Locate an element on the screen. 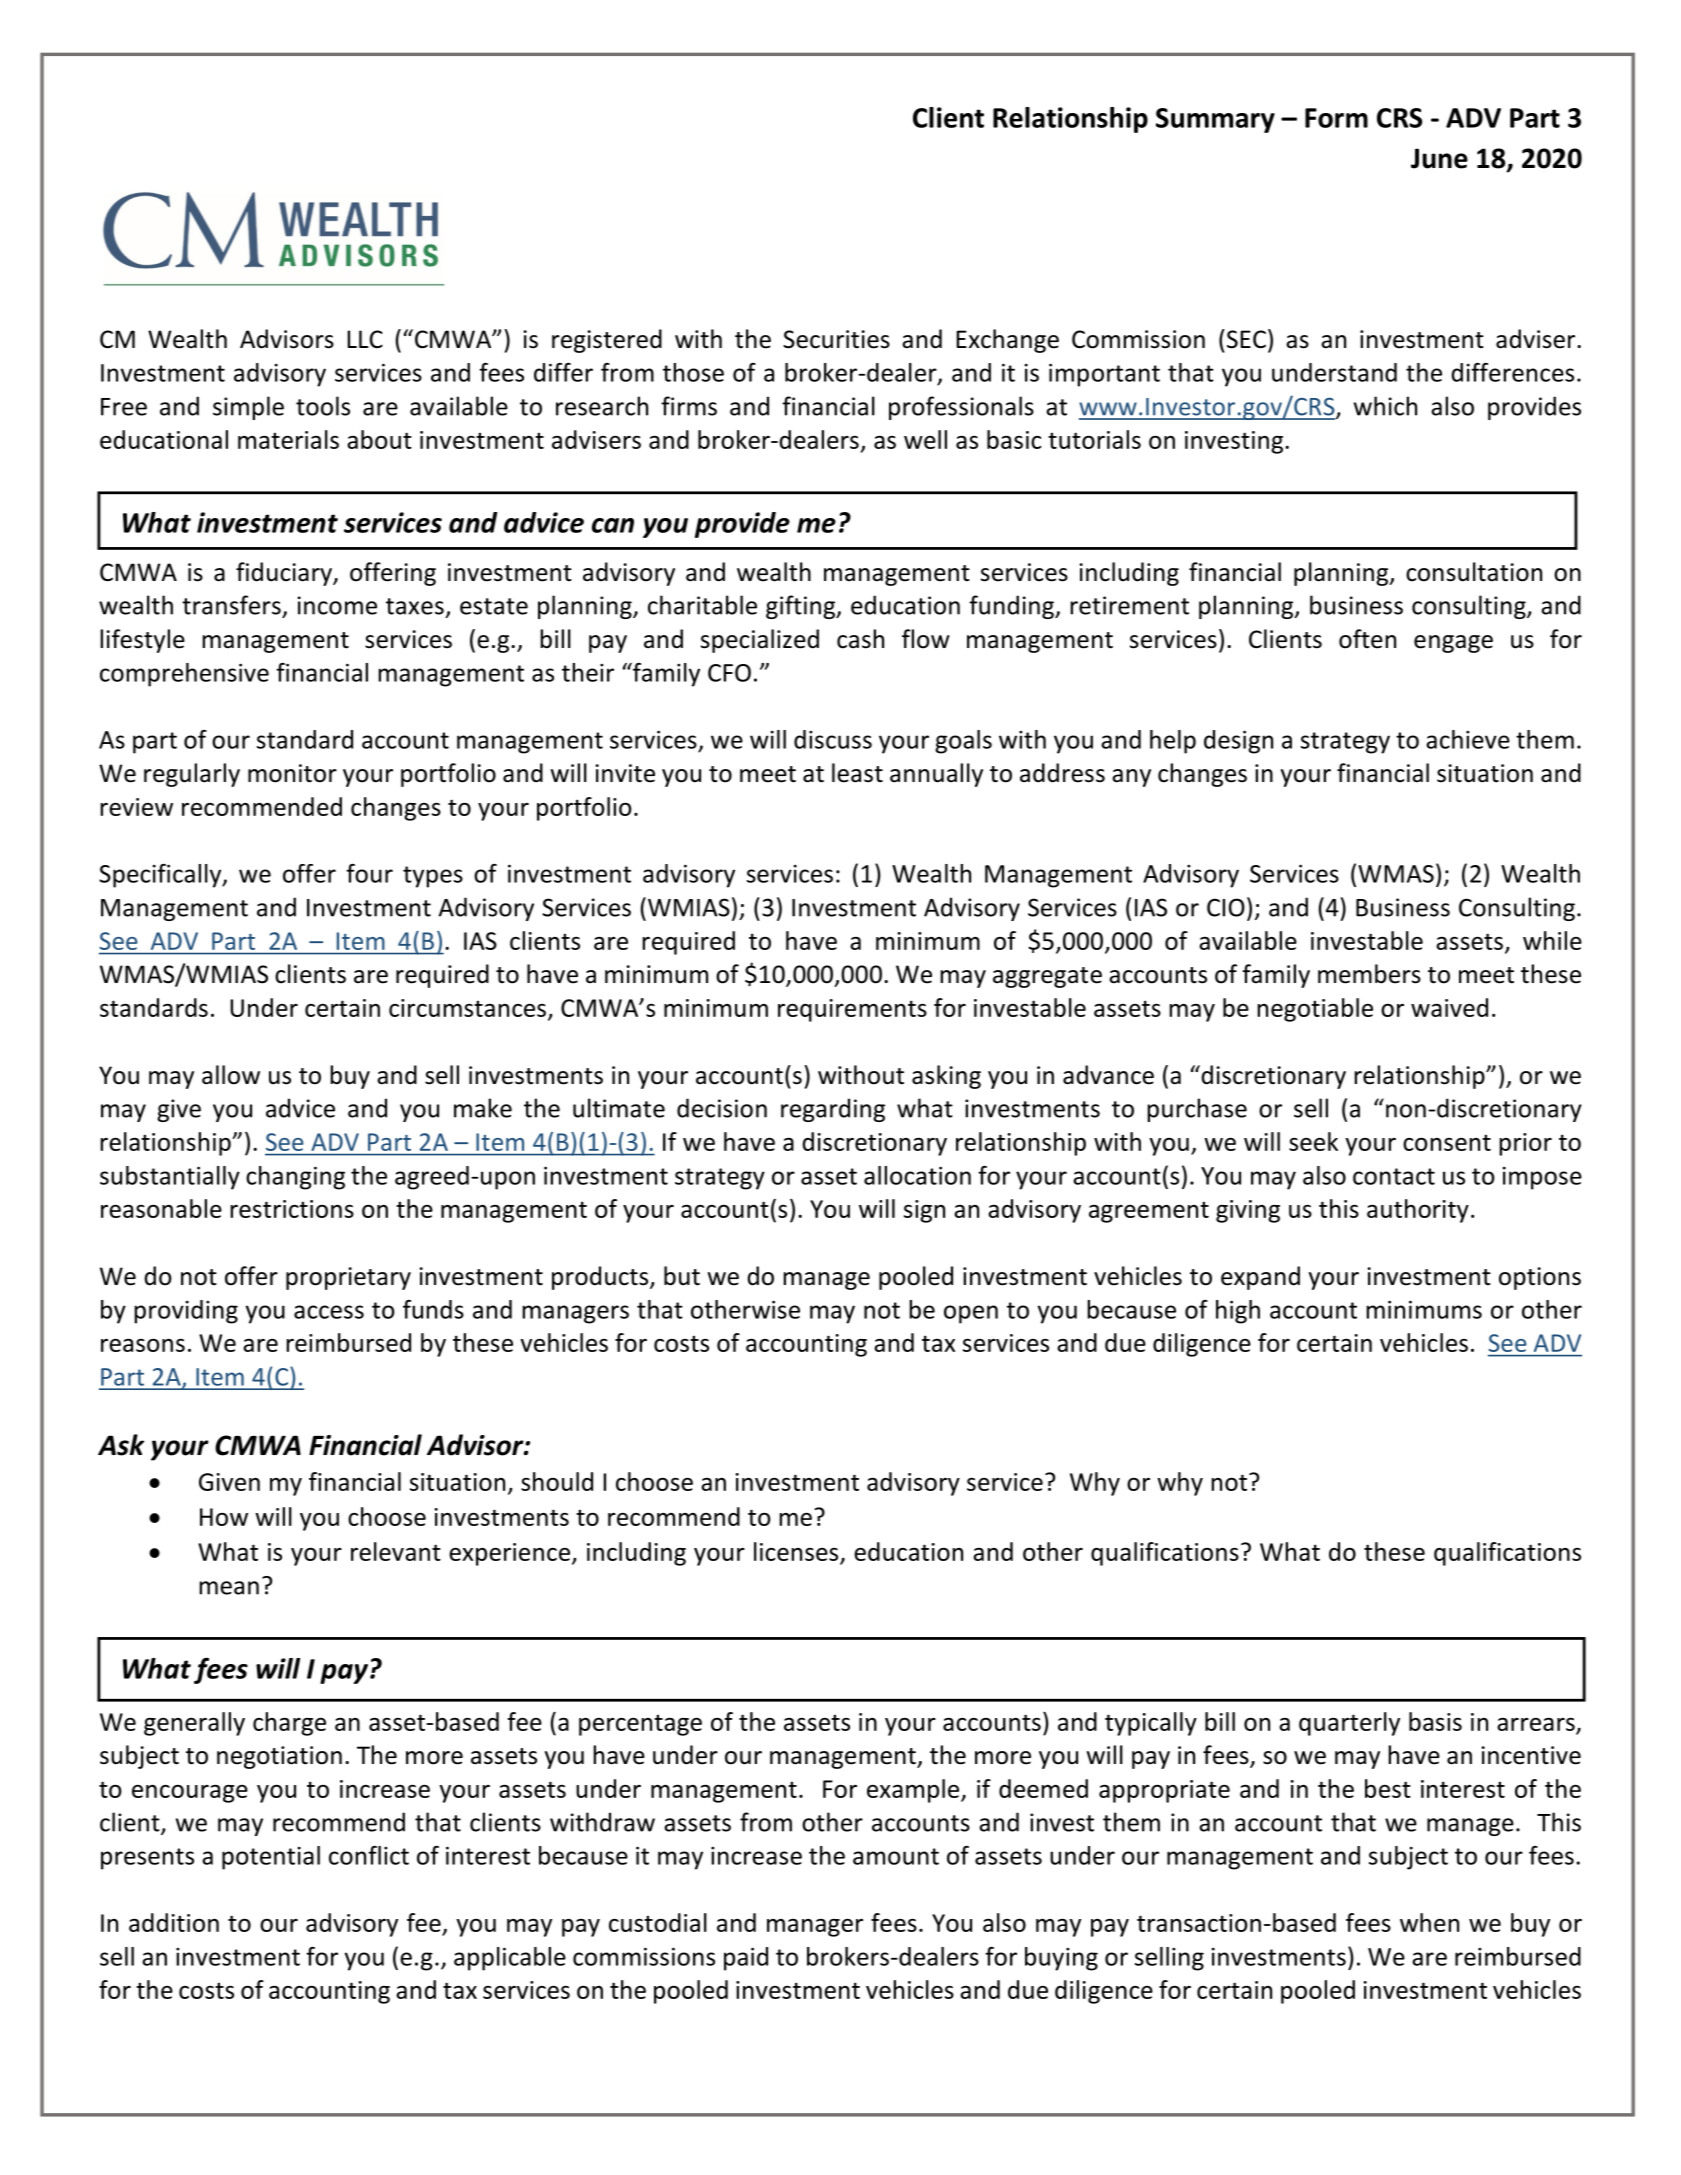 Image resolution: width=1681 pixels, height=2175 pixels. access is located at coordinates (329, 1312).
